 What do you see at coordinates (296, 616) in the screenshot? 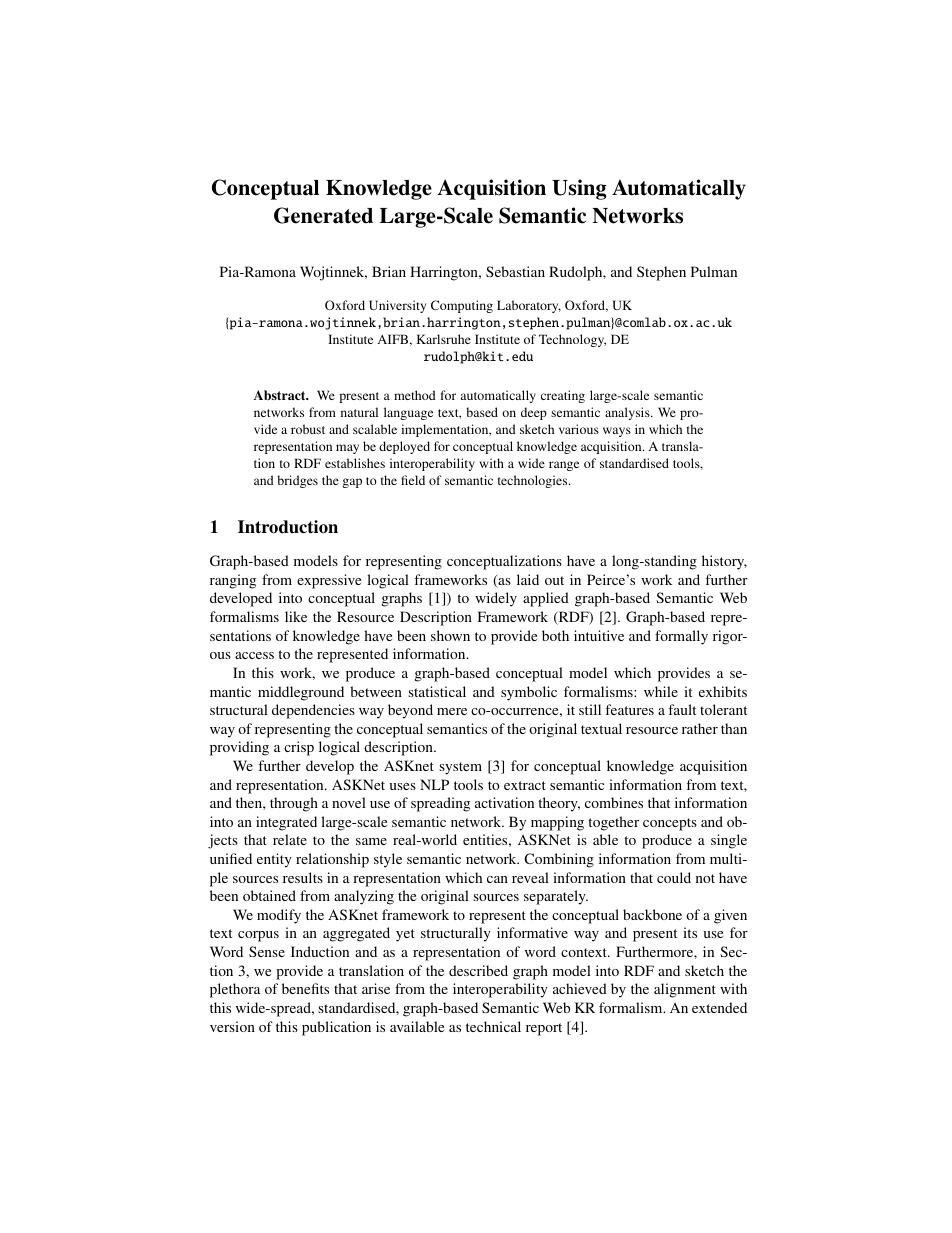
I see `like` at bounding box center [296, 616].
